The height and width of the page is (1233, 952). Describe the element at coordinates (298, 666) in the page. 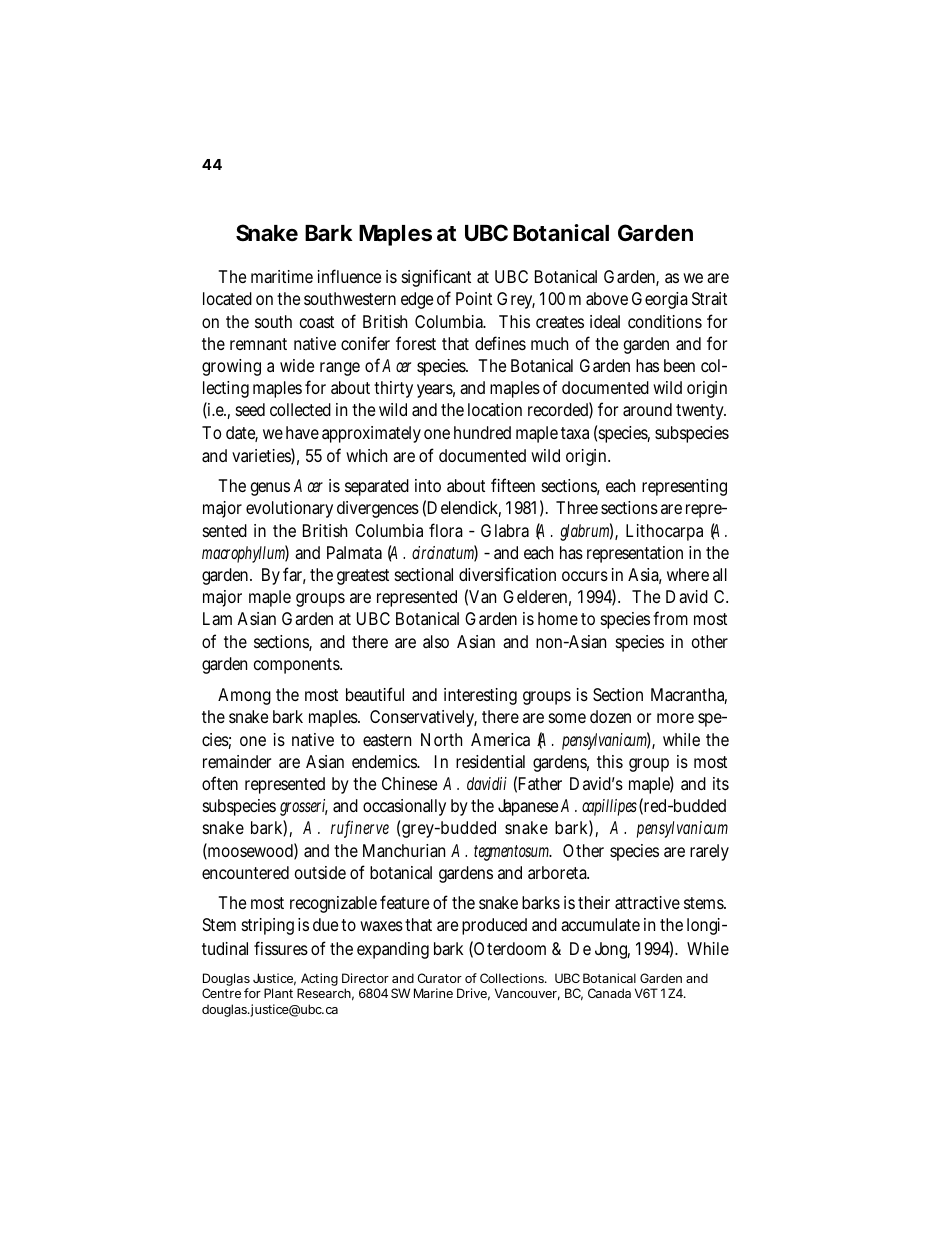

I see `components` at that location.
